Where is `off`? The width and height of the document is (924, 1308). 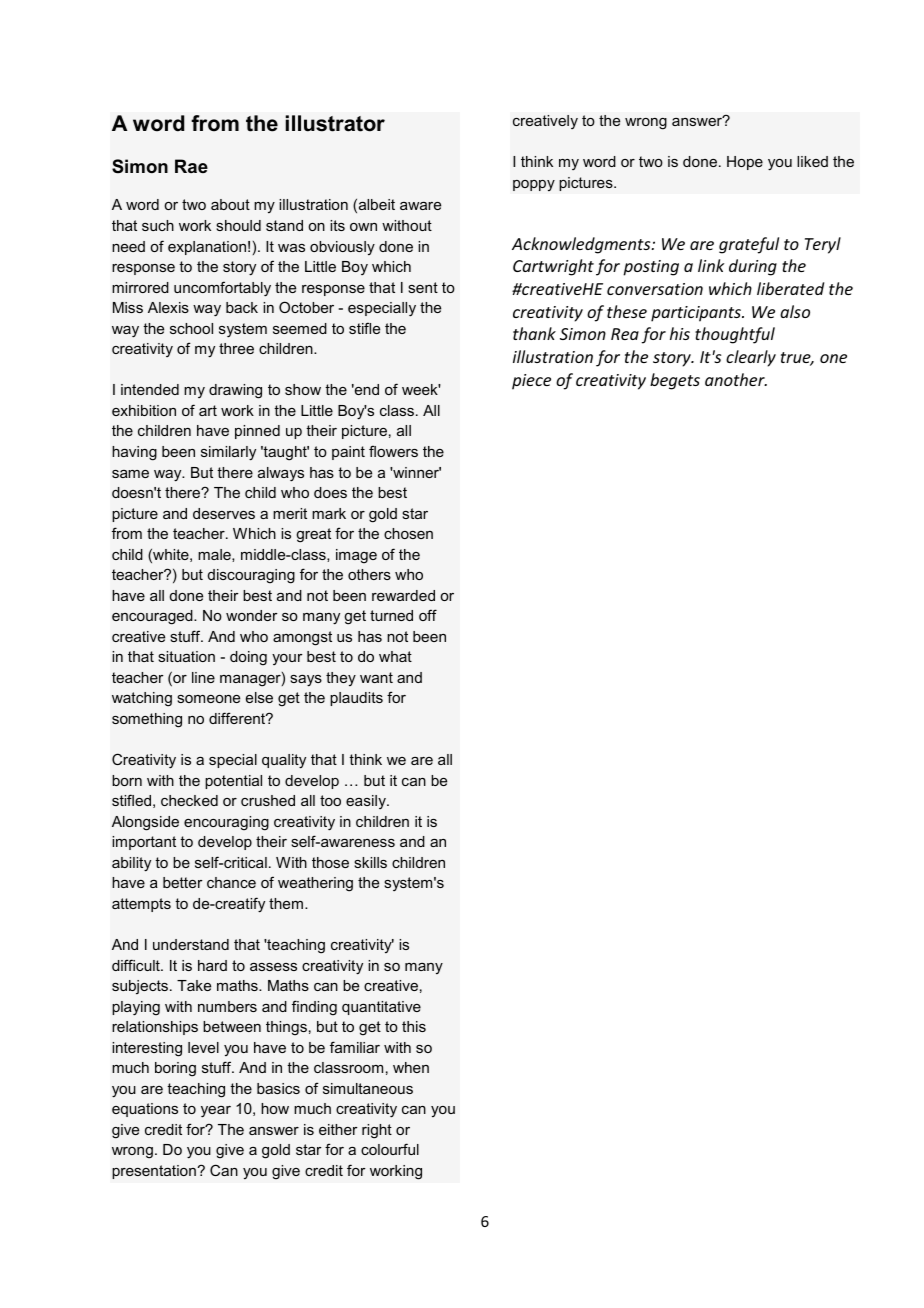 off is located at coordinates (428, 615).
